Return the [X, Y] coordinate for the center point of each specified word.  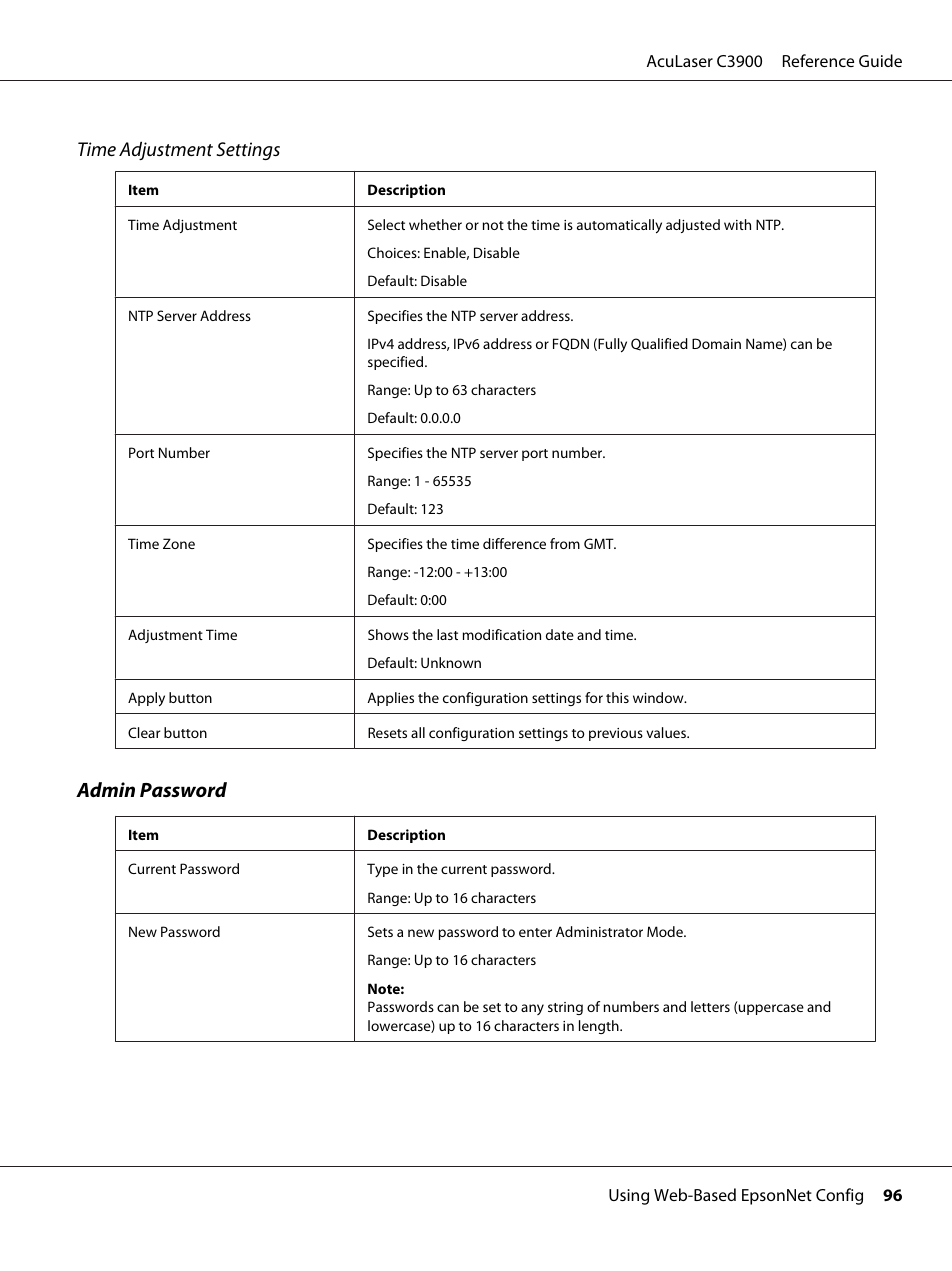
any [532, 1009]
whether [435, 224]
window [659, 697]
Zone [179, 543]
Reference [818, 60]
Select [386, 224]
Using [629, 1197]
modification [502, 634]
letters [710, 1006]
